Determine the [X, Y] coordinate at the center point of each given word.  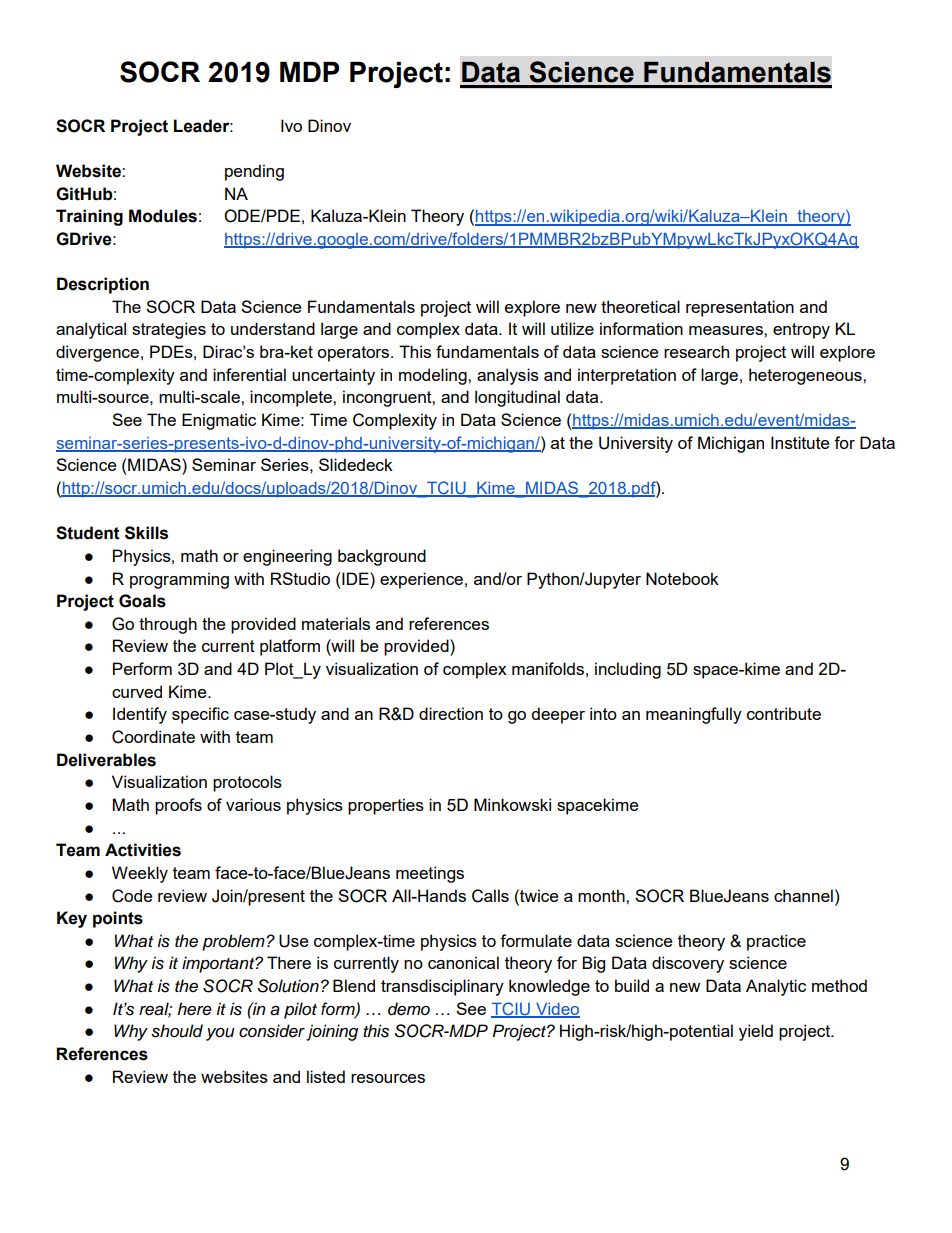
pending [254, 172]
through [168, 625]
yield [756, 1032]
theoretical [640, 306]
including [628, 670]
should [177, 1031]
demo [409, 1009]
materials [336, 623]
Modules [163, 216]
